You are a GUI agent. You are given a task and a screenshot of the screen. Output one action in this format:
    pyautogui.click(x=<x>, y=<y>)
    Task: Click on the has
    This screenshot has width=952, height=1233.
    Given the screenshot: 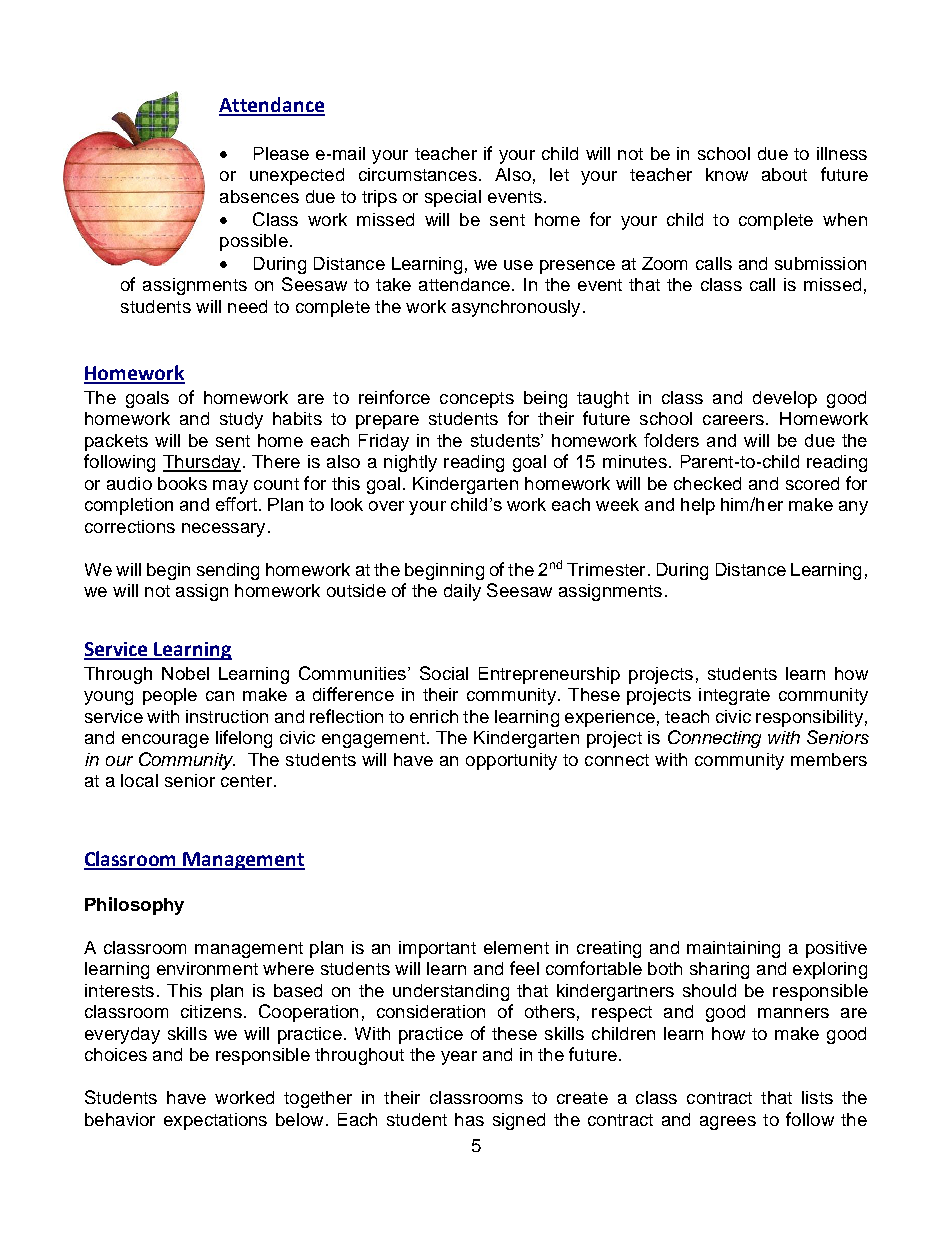 What is the action you would take?
    pyautogui.click(x=469, y=1119)
